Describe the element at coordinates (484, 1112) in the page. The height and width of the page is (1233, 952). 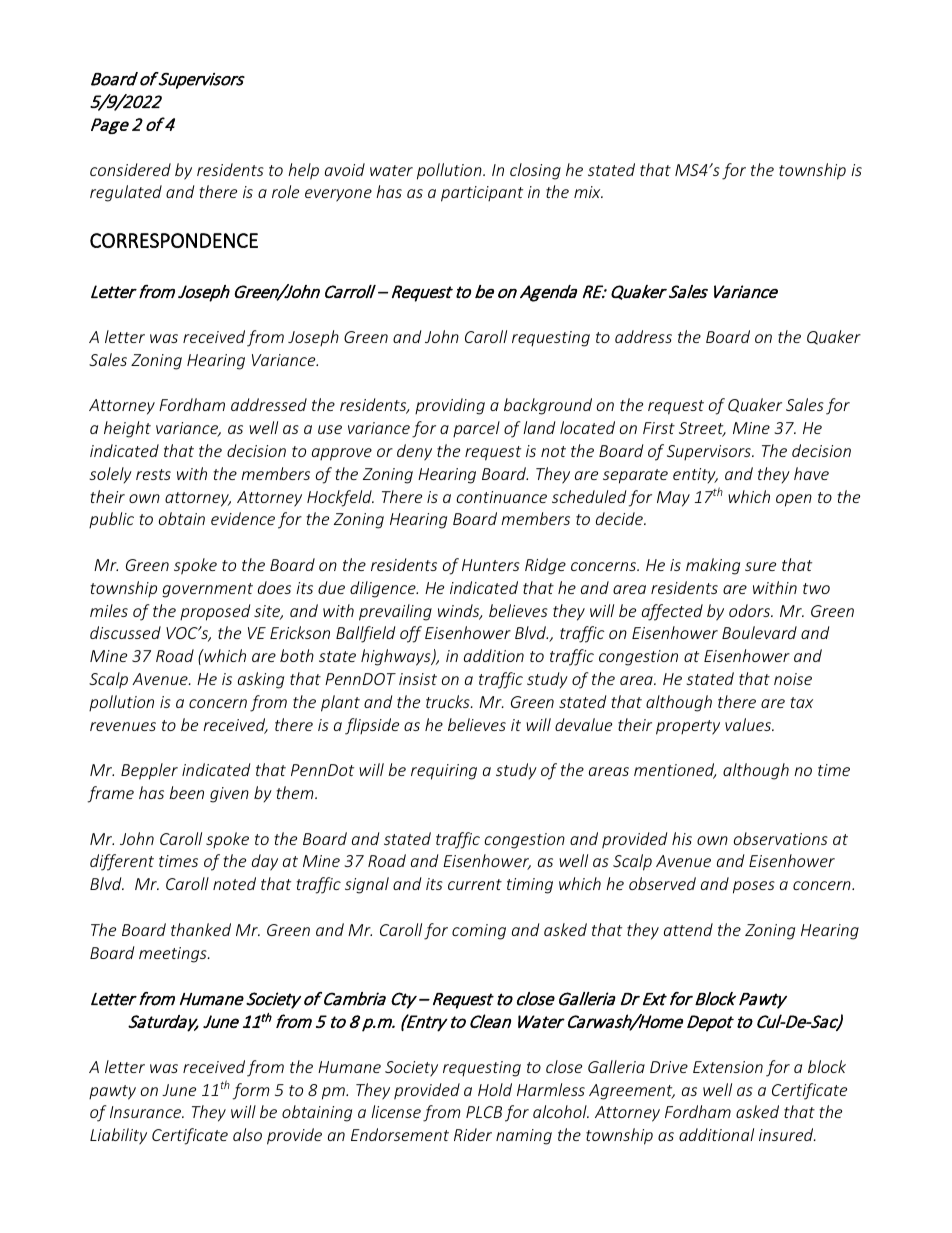
I see `PLCB` at that location.
